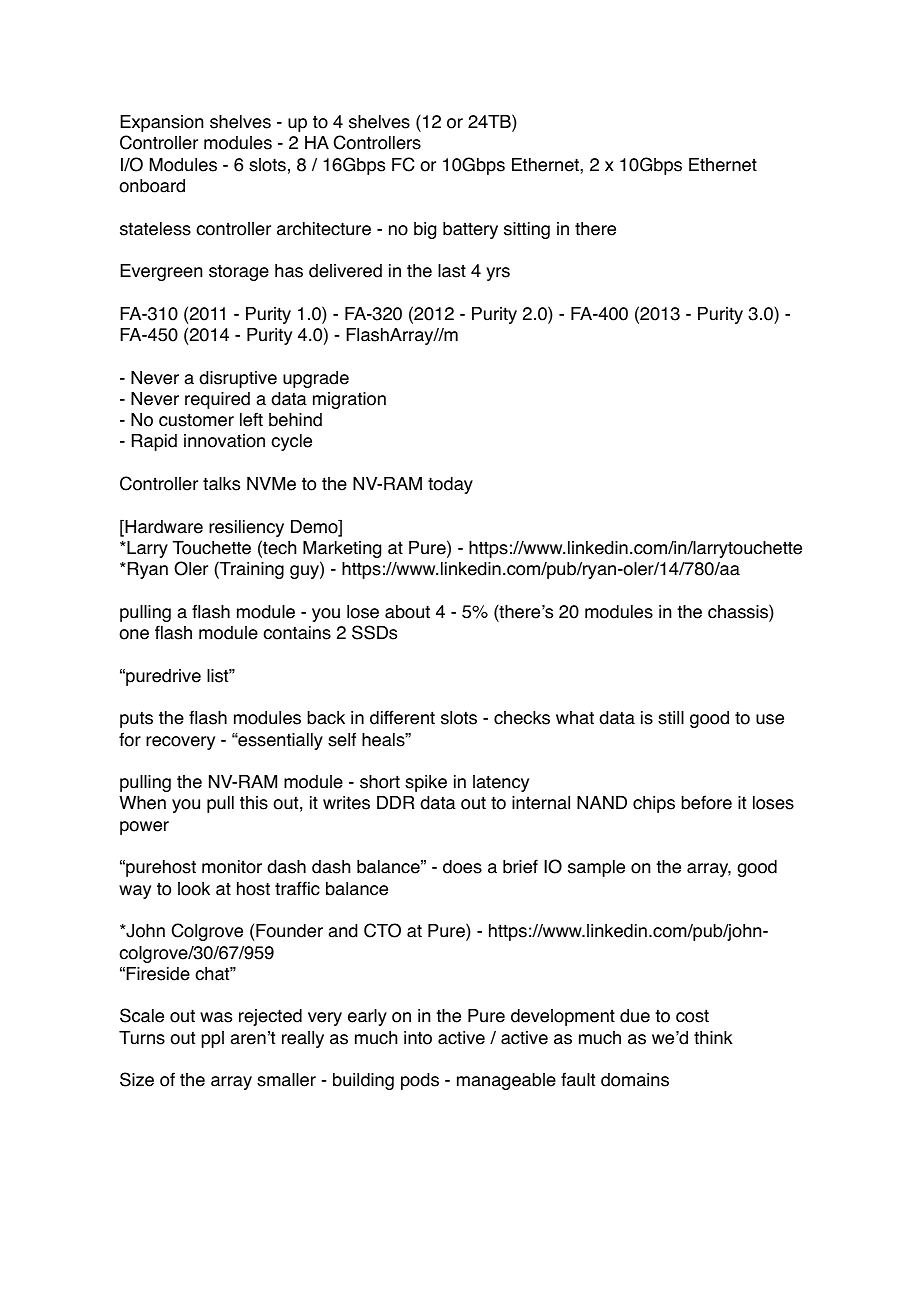  I want to click on still, so click(671, 718).
